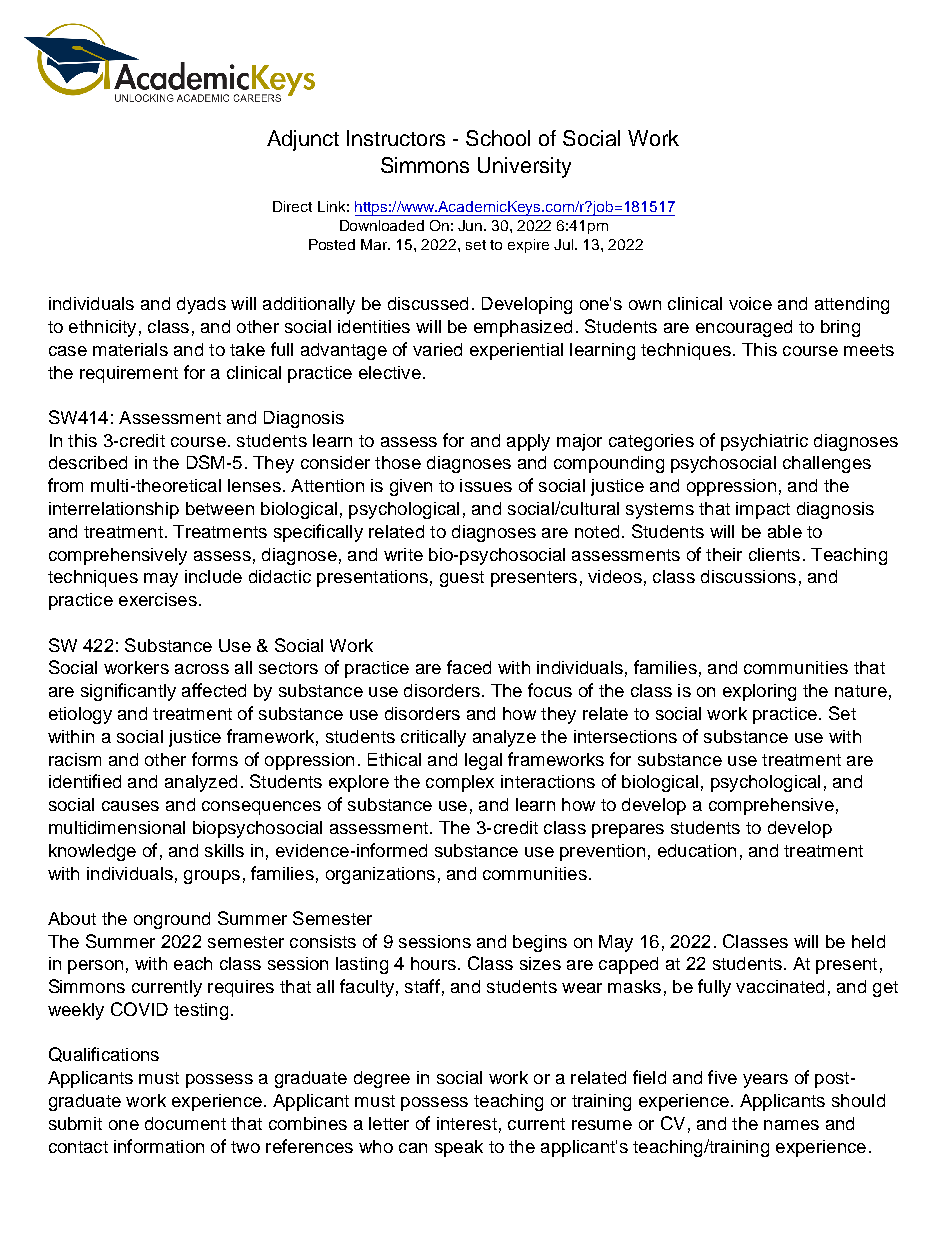 The image size is (952, 1233). I want to click on apply, so click(528, 442).
